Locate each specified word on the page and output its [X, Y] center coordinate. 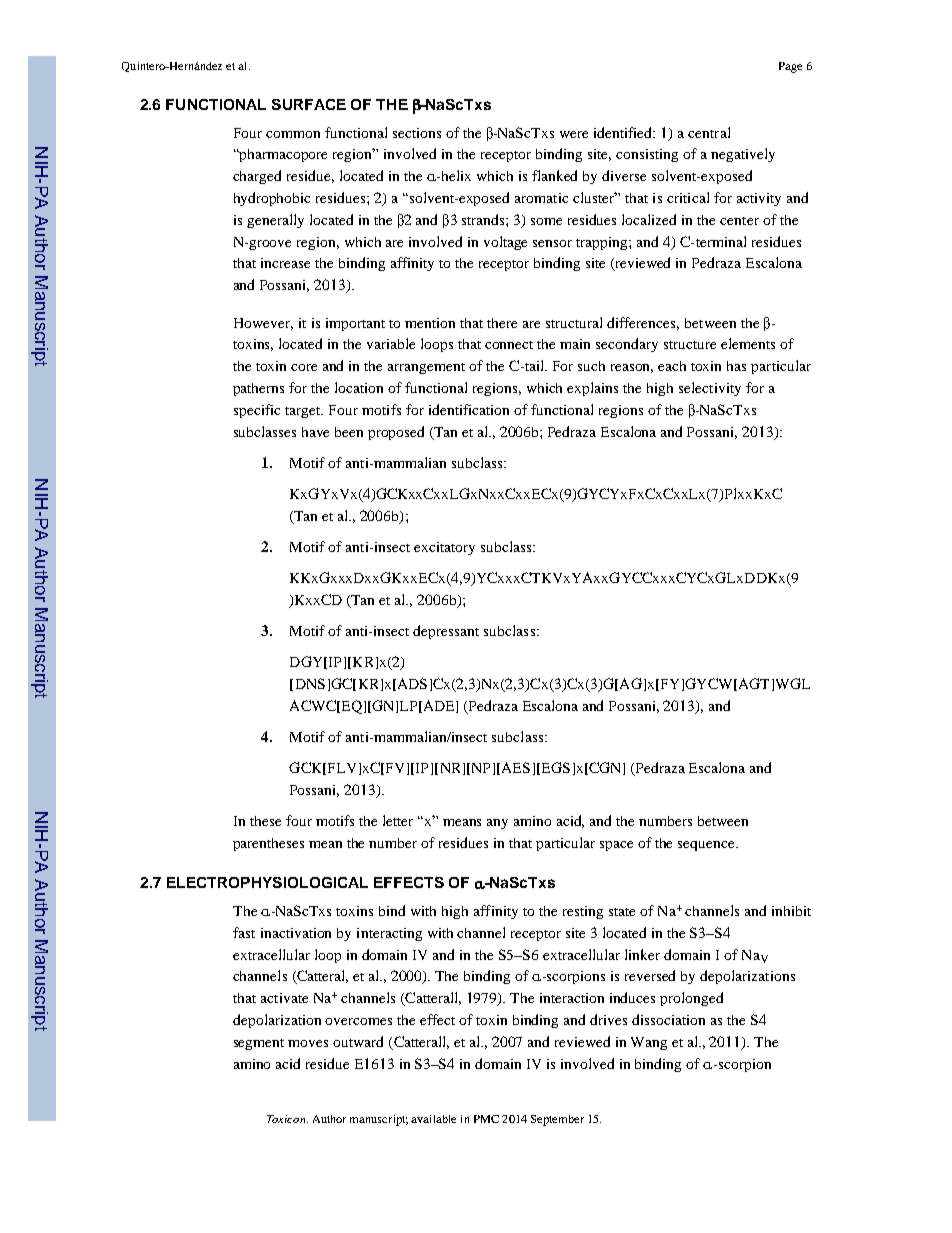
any [497, 824]
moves [308, 1043]
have [315, 432]
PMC [486, 1119]
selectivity [710, 389]
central [709, 132]
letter [398, 820]
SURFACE [309, 104]
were [574, 134]
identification [469, 409]
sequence [707, 846]
